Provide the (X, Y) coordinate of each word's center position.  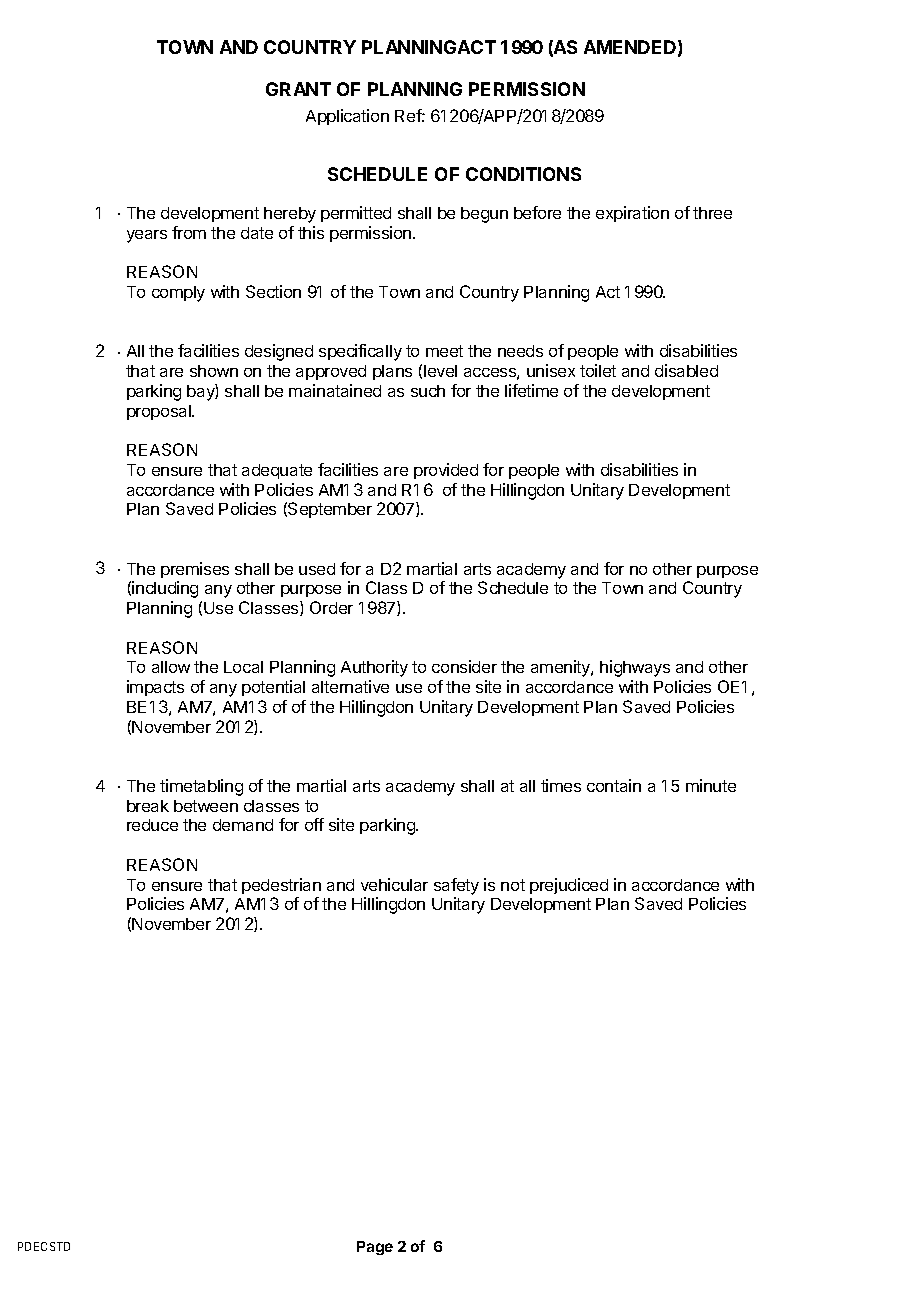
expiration (632, 214)
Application (347, 117)
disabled (686, 370)
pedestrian (281, 886)
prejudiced (569, 886)
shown (214, 371)
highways (635, 668)
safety (456, 886)
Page (375, 1248)
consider (464, 666)
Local (243, 667)
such (428, 391)
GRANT (298, 89)
